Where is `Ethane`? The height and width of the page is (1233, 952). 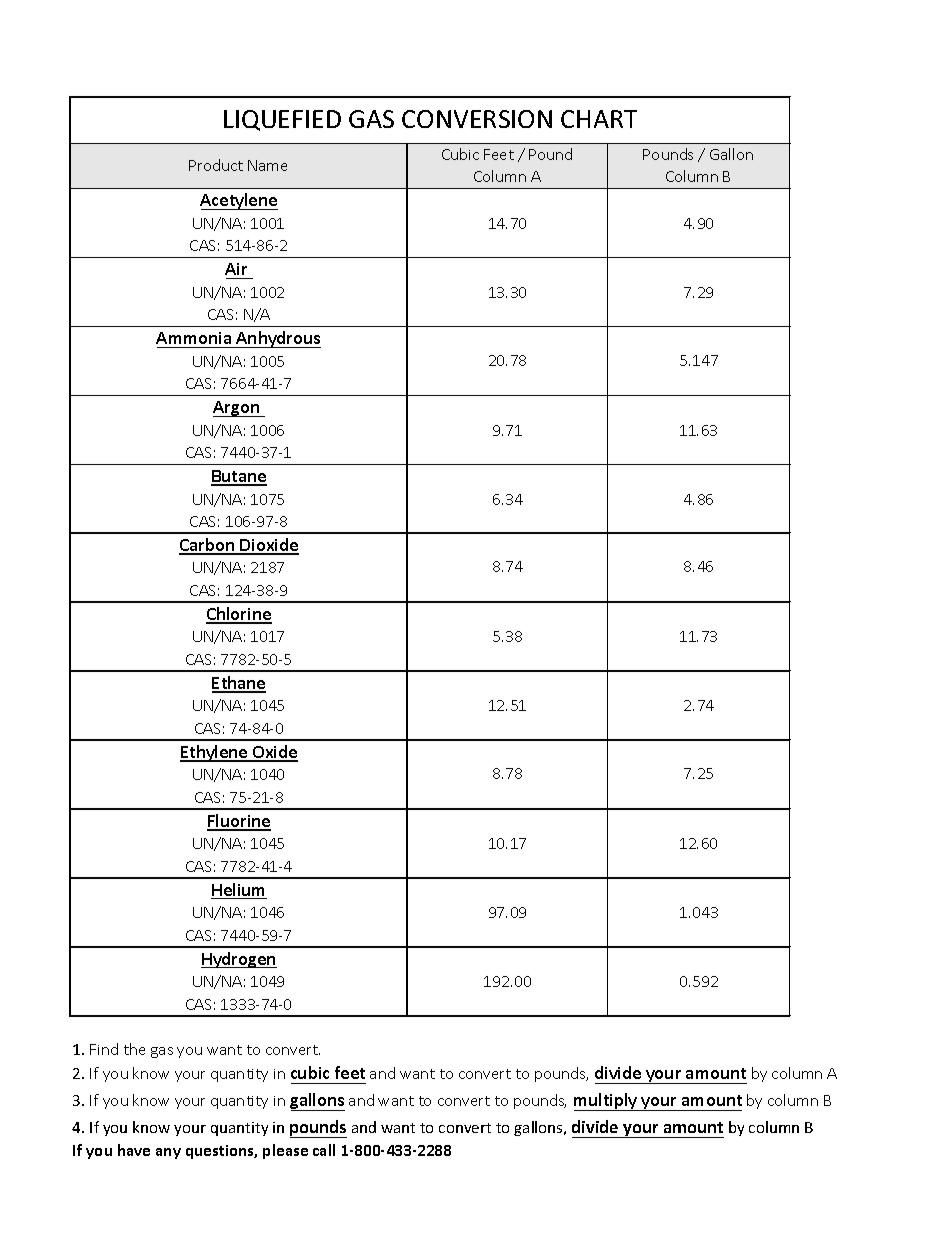 Ethane is located at coordinates (239, 684).
